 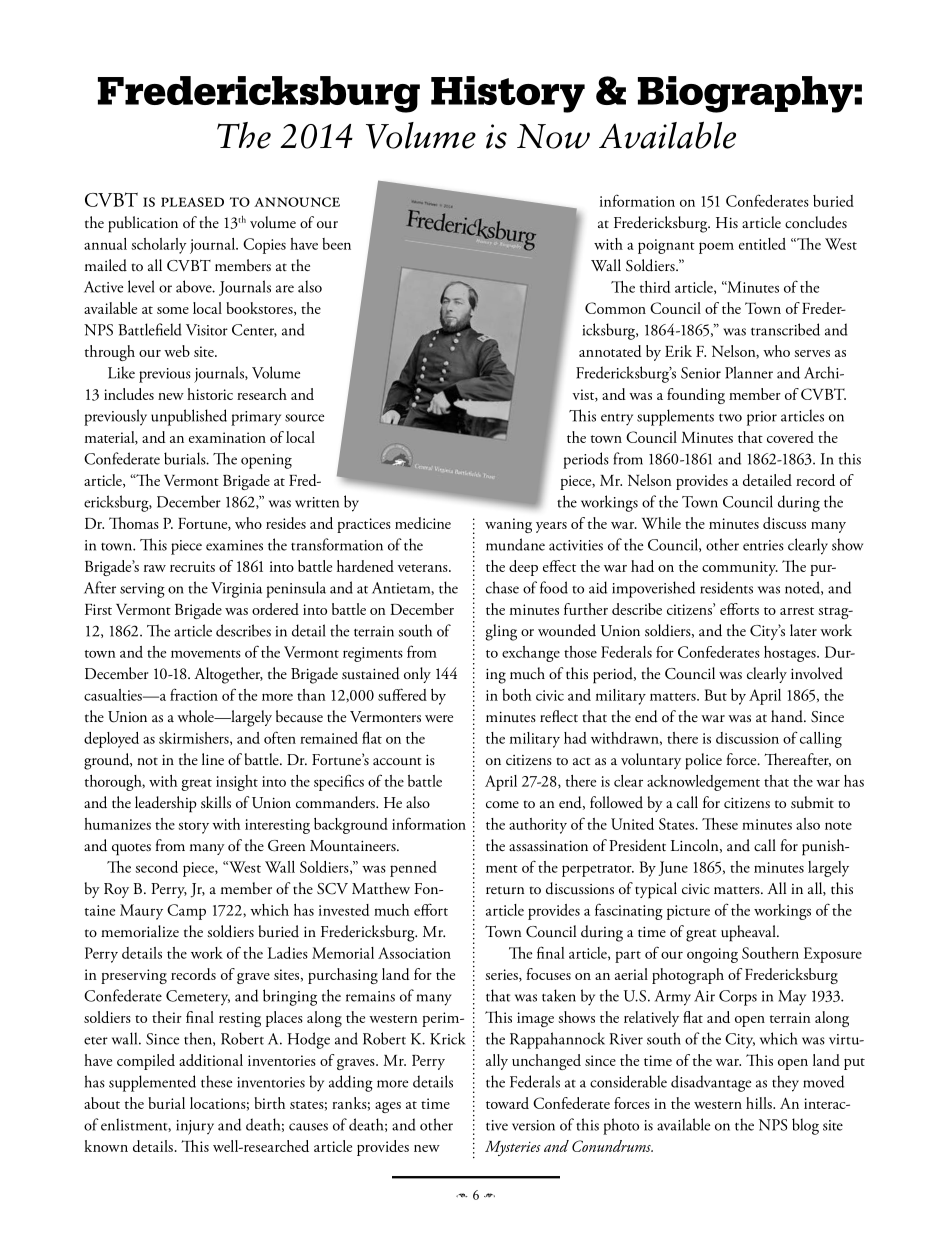 I want to click on Biography, so click(x=745, y=94).
